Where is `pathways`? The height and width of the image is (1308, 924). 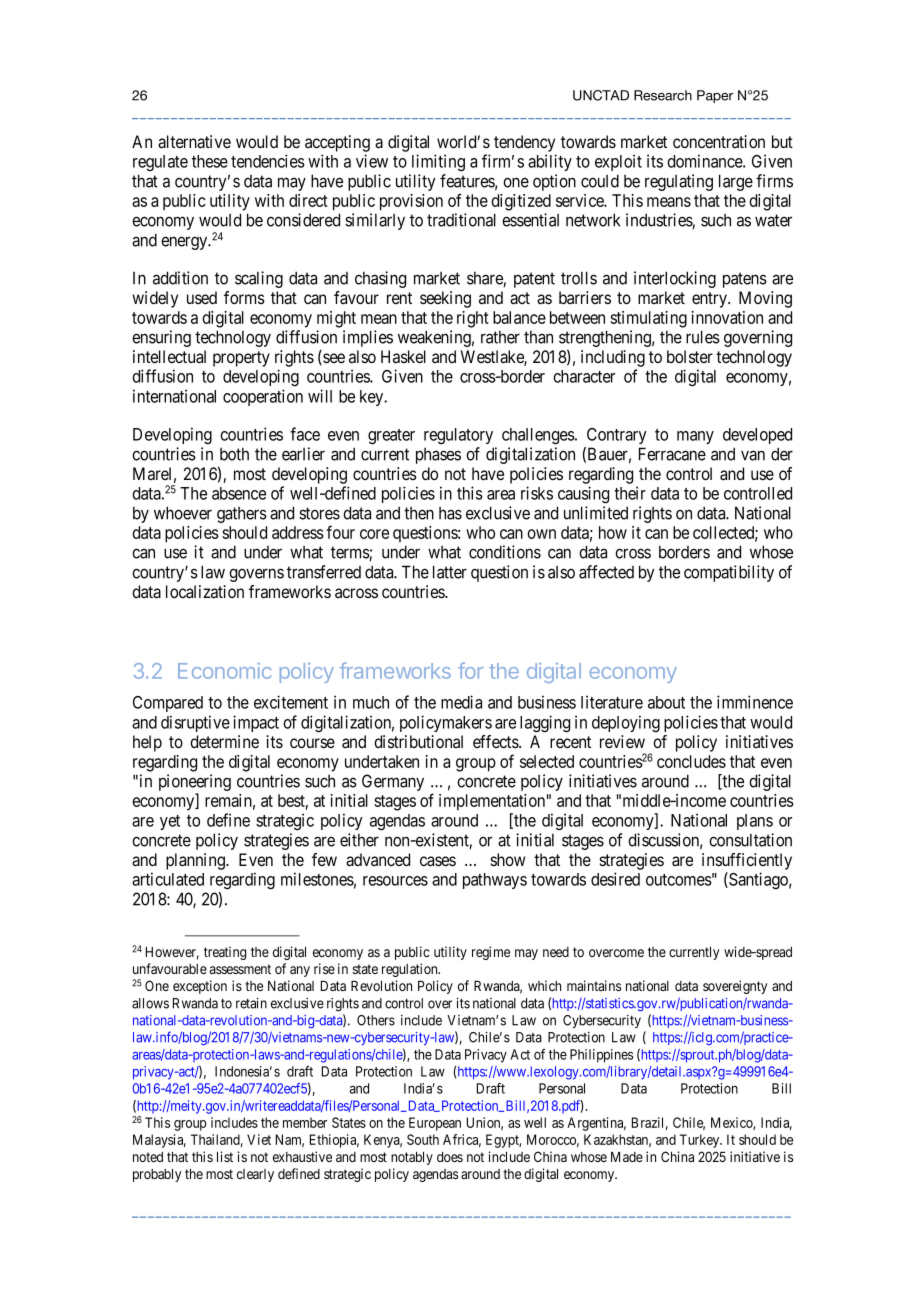
pathways is located at coordinates (495, 881).
